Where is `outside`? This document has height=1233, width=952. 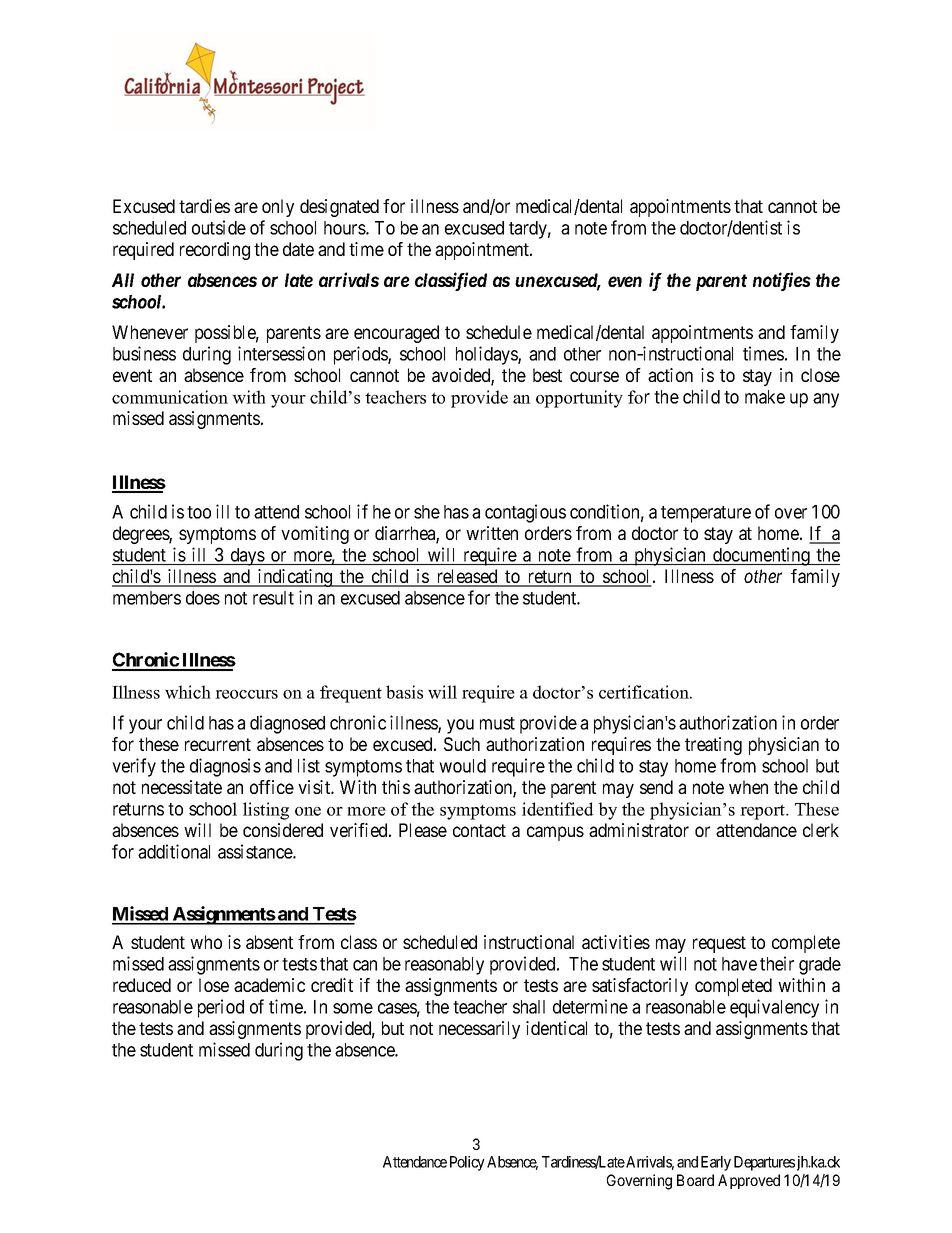
outside is located at coordinates (219, 227).
